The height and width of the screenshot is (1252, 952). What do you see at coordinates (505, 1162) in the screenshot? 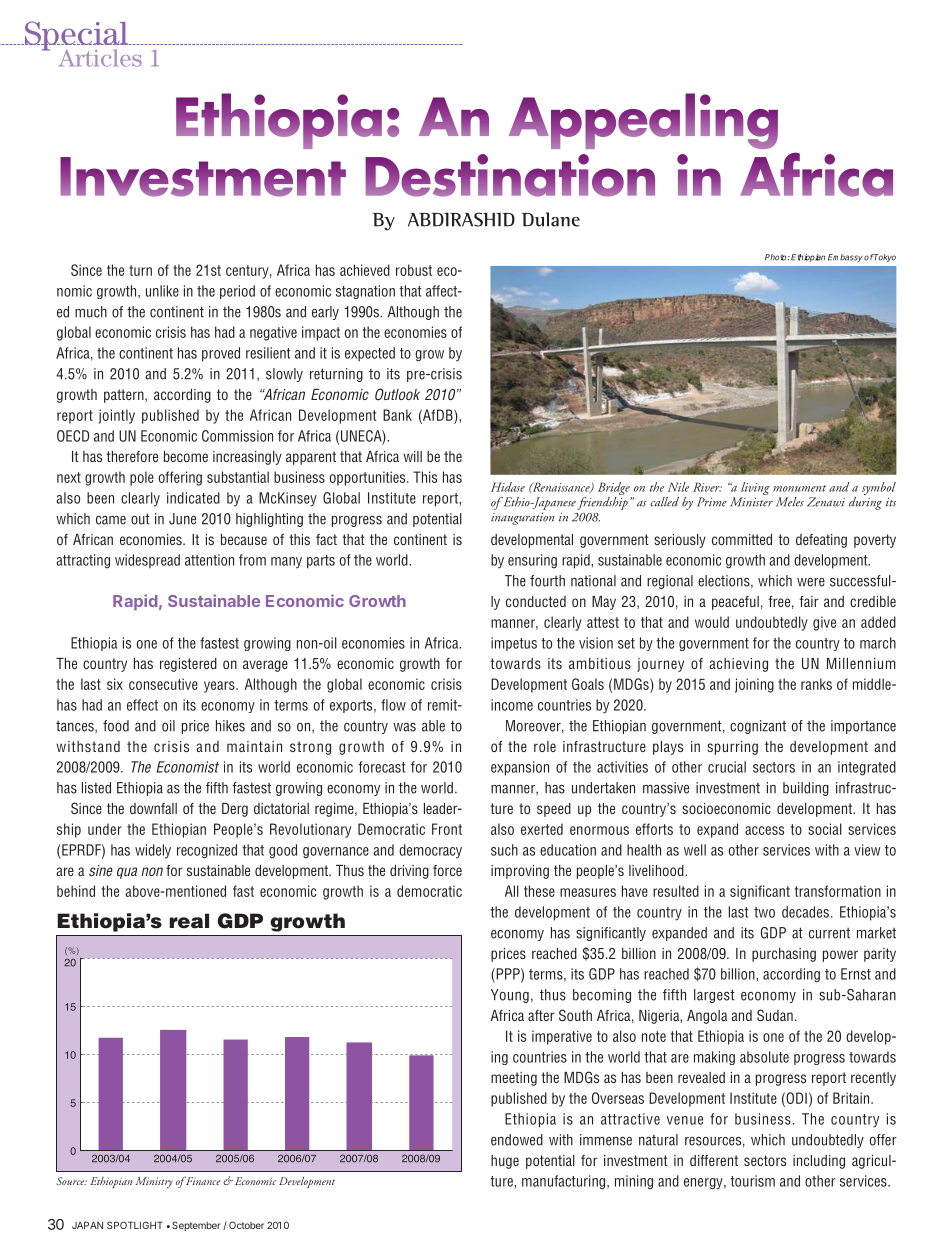
I see `huge` at bounding box center [505, 1162].
